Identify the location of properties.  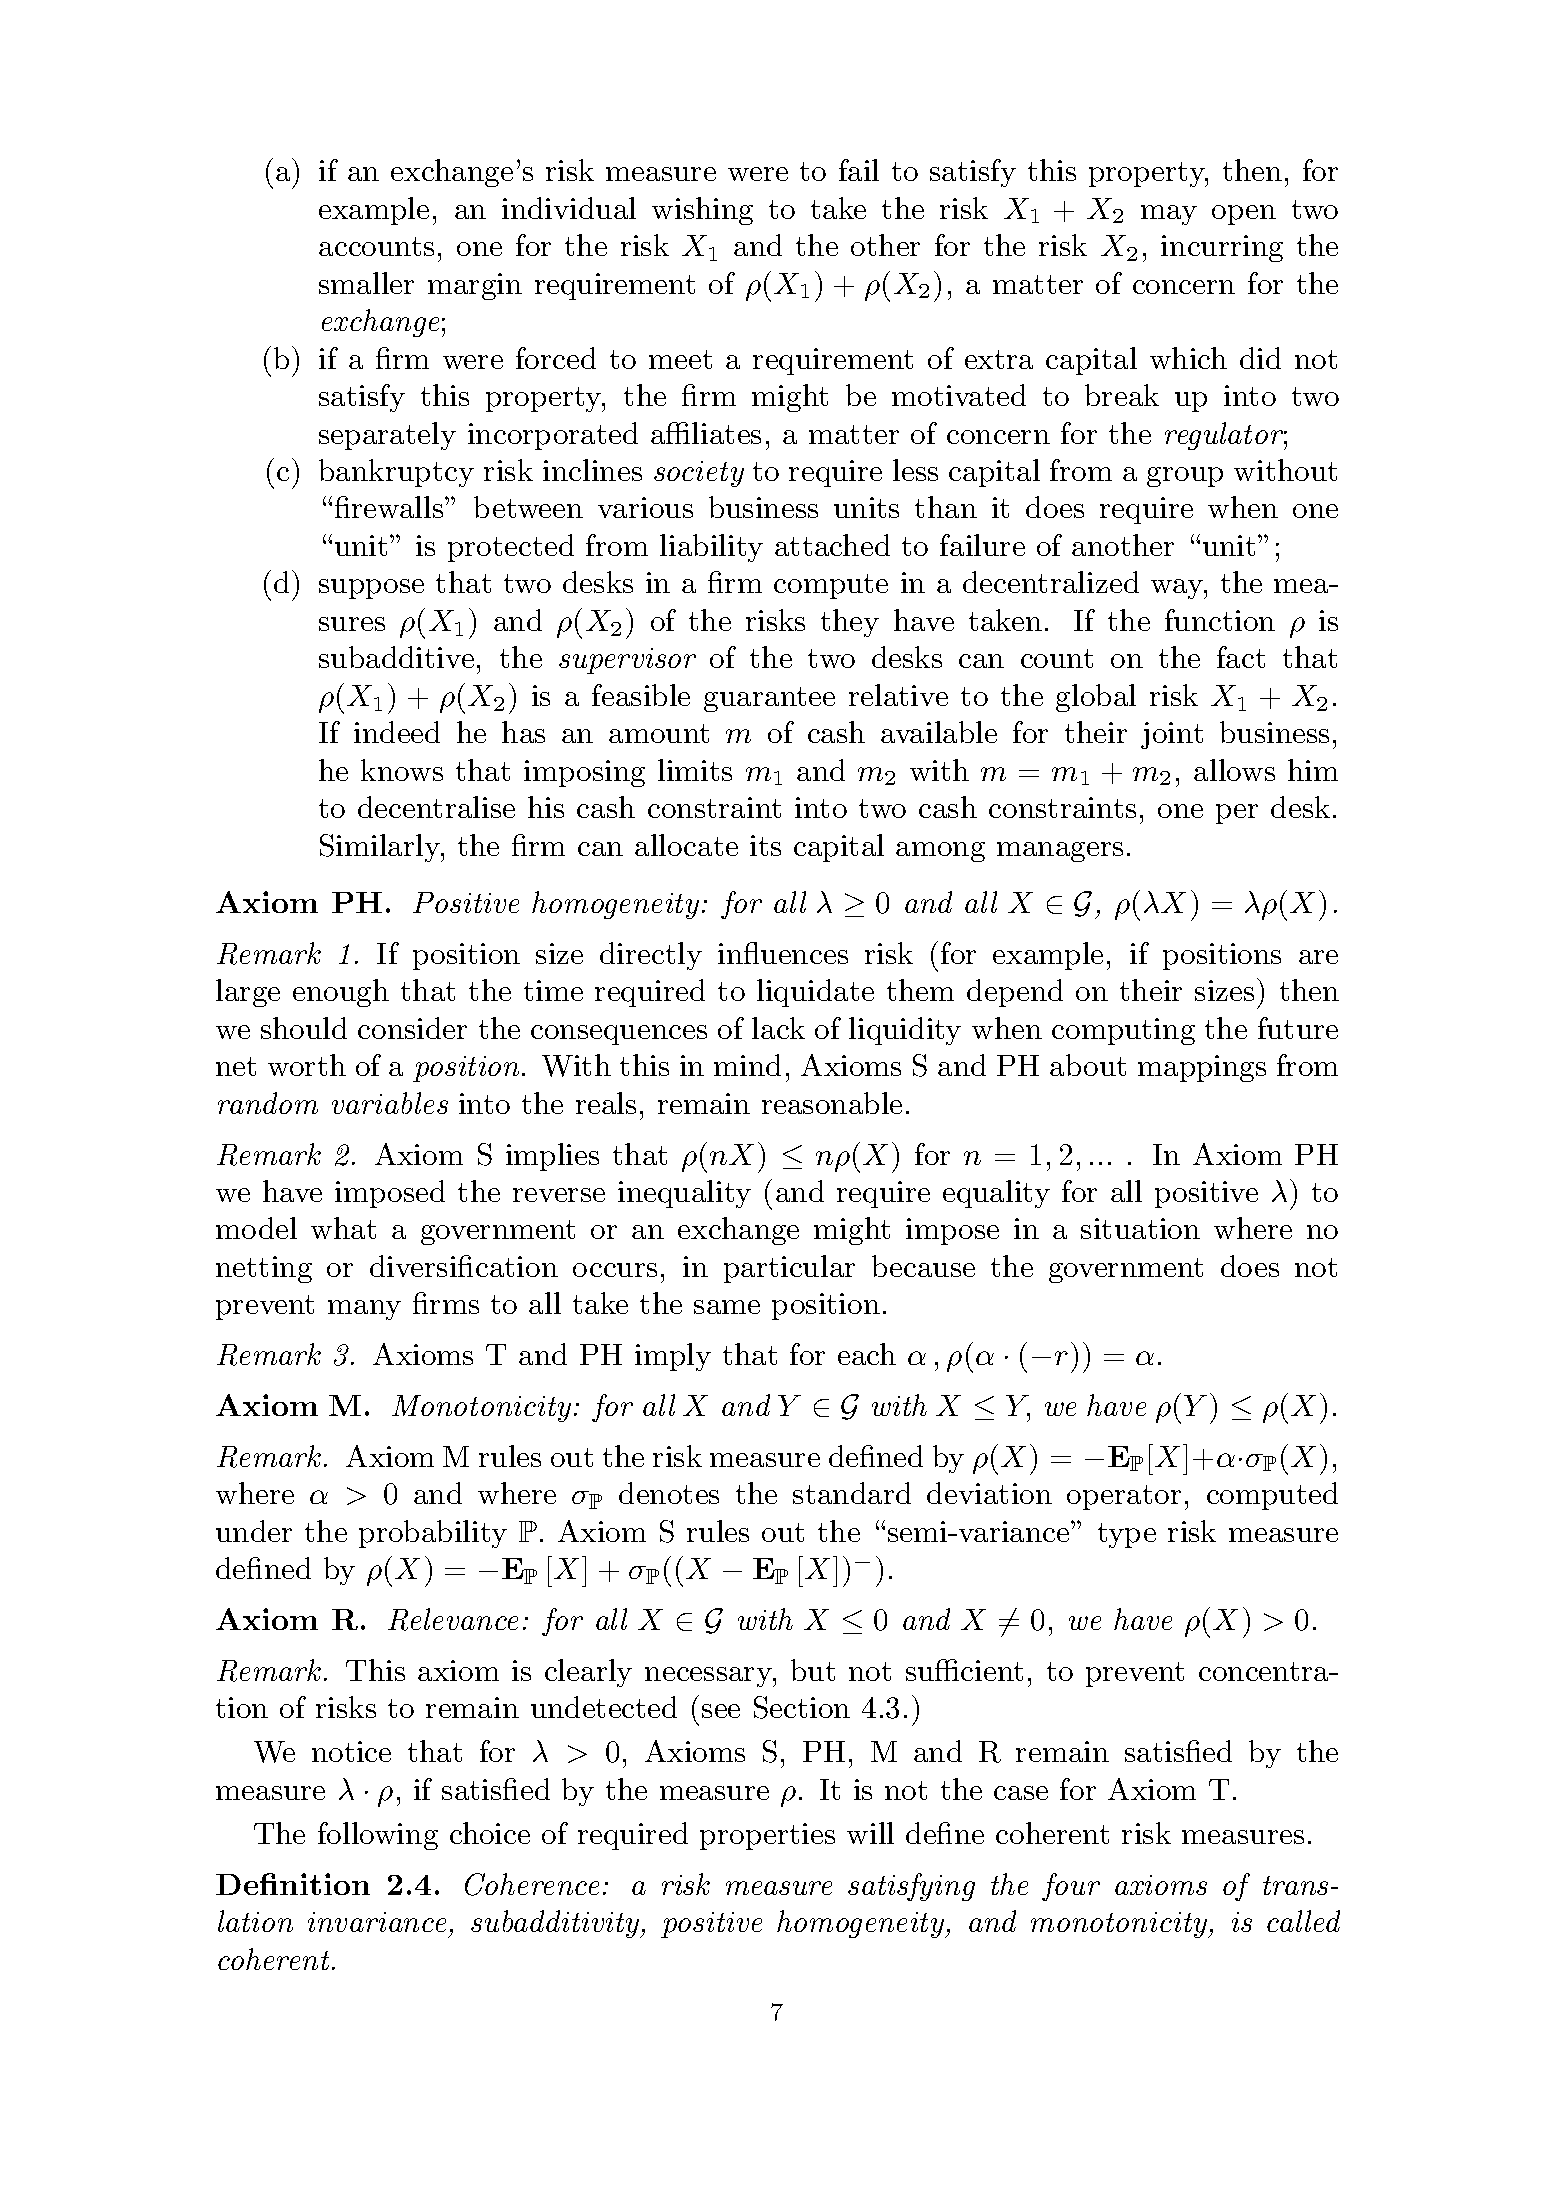
(767, 1836).
